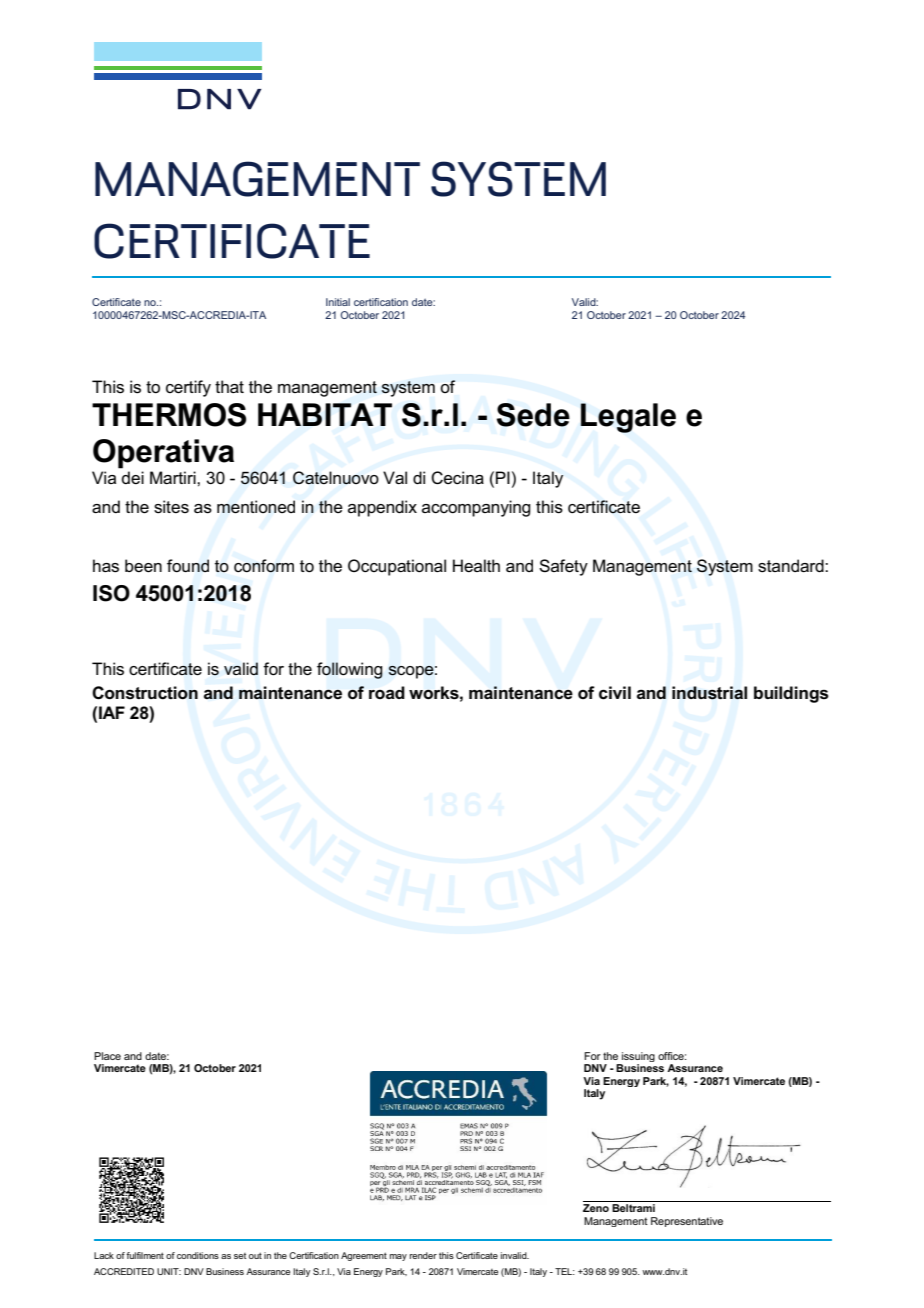 The image size is (924, 1308). What do you see at coordinates (198, 1255) in the document?
I see `conditions` at bounding box center [198, 1255].
